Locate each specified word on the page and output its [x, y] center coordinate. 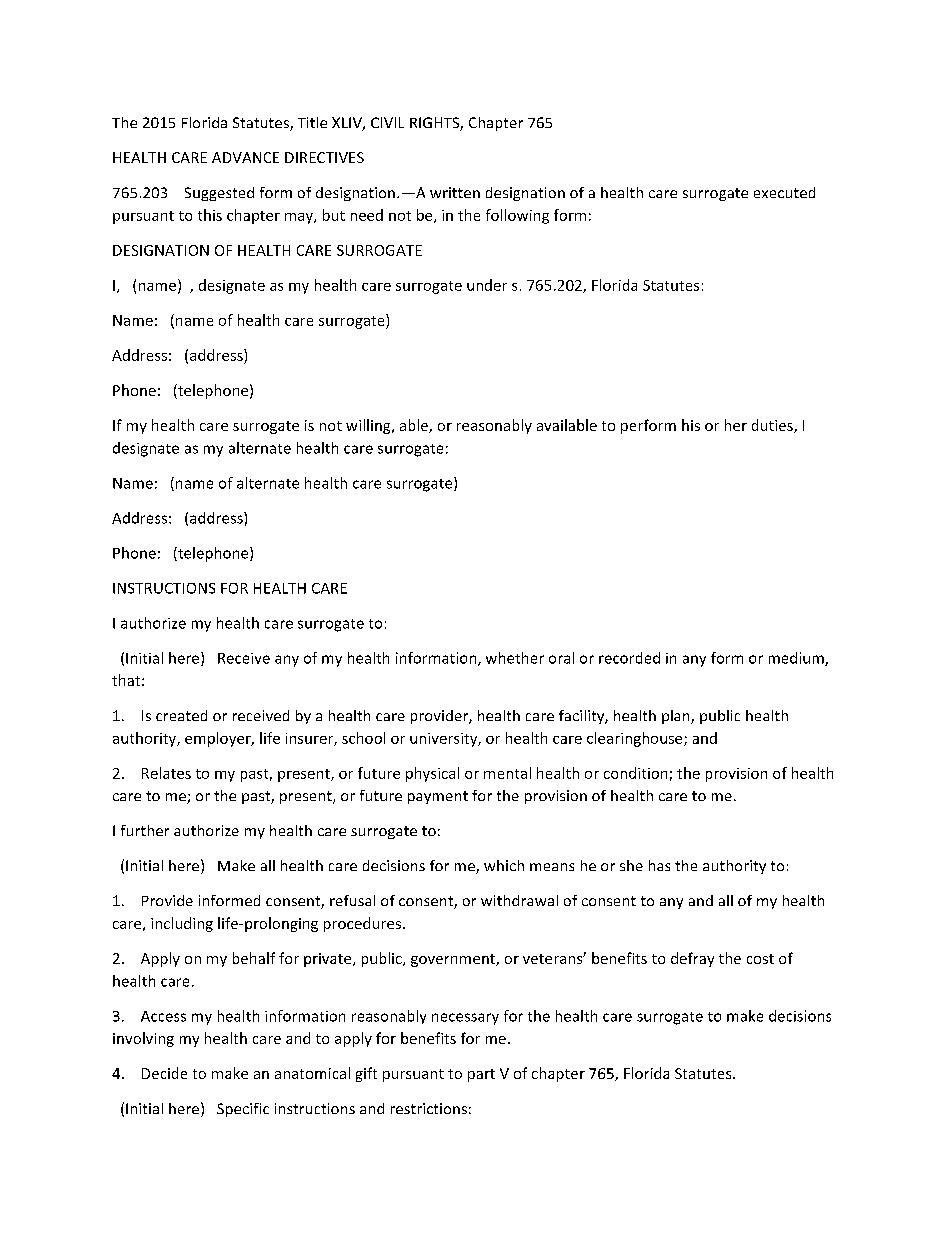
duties [773, 426]
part [481, 1075]
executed [784, 192]
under [487, 285]
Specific [243, 1110]
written [455, 192]
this [210, 215]
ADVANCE [245, 157]
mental [507, 773]
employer [219, 739]
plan [677, 717]
